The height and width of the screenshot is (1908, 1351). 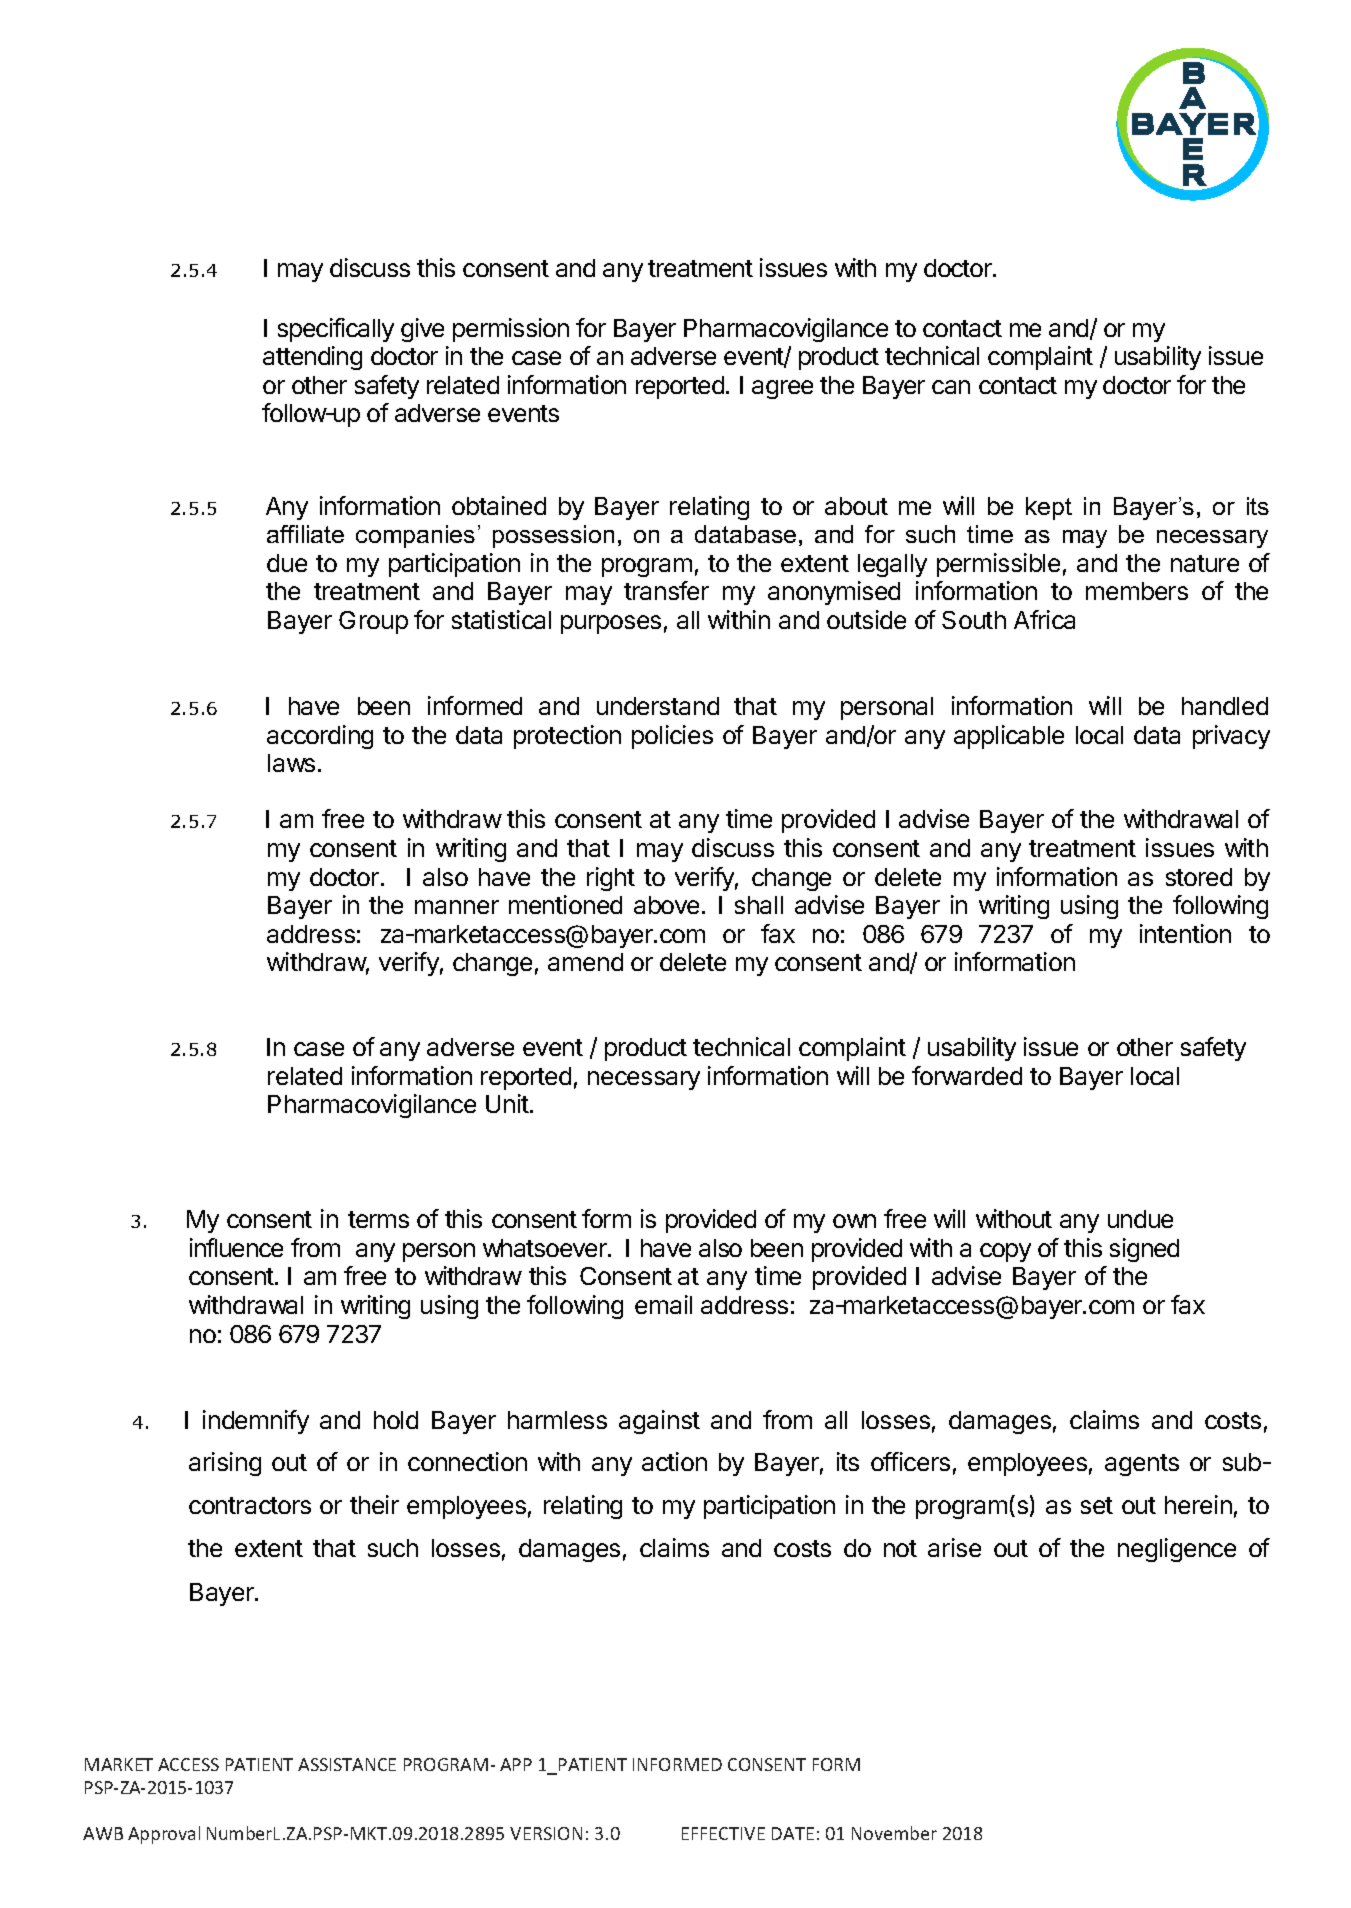 What do you see at coordinates (782, 389) in the screenshot?
I see `agree` at bounding box center [782, 389].
